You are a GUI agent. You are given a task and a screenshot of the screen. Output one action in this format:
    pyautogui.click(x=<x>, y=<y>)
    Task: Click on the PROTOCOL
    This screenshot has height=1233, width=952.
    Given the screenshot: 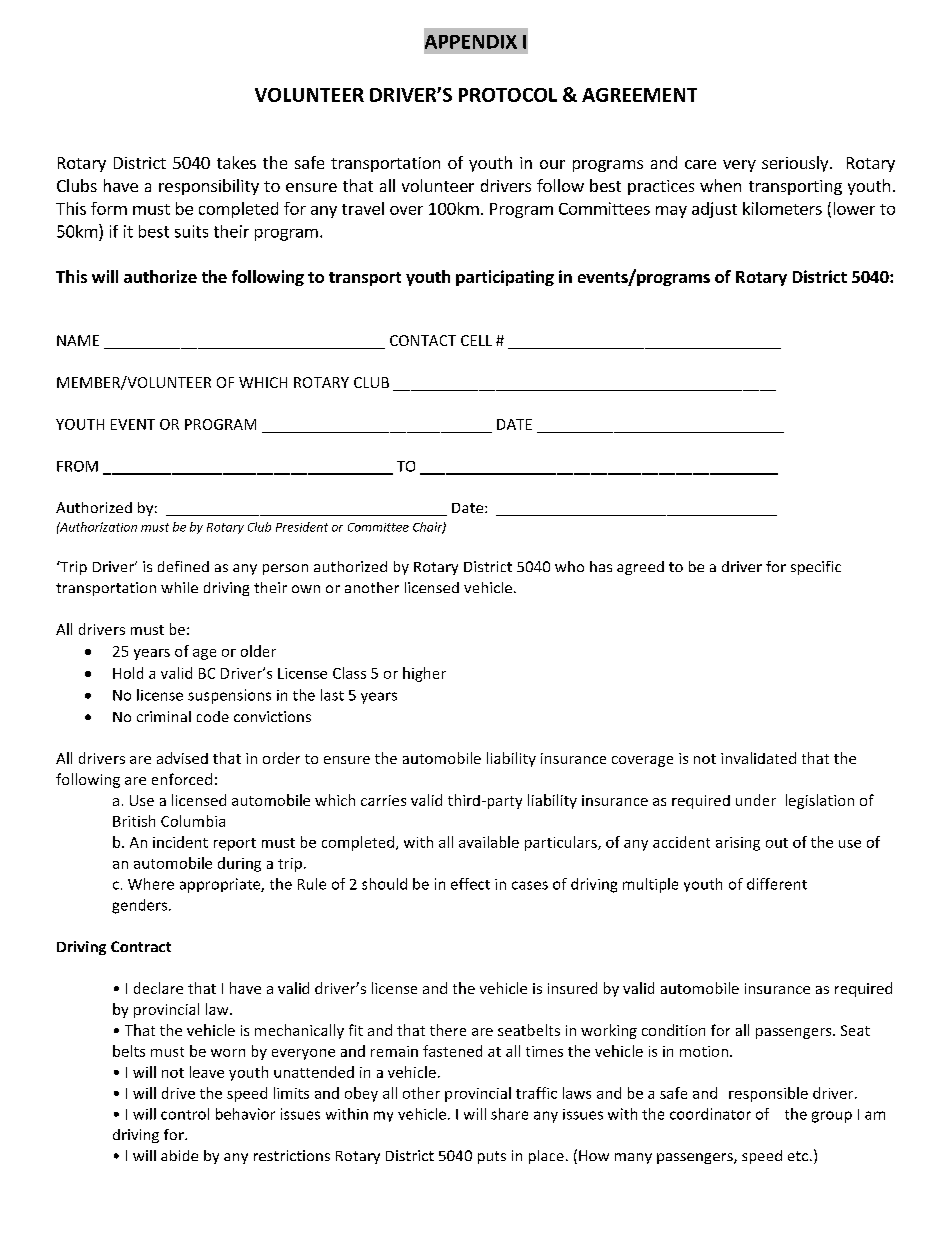 What is the action you would take?
    pyautogui.click(x=508, y=95)
